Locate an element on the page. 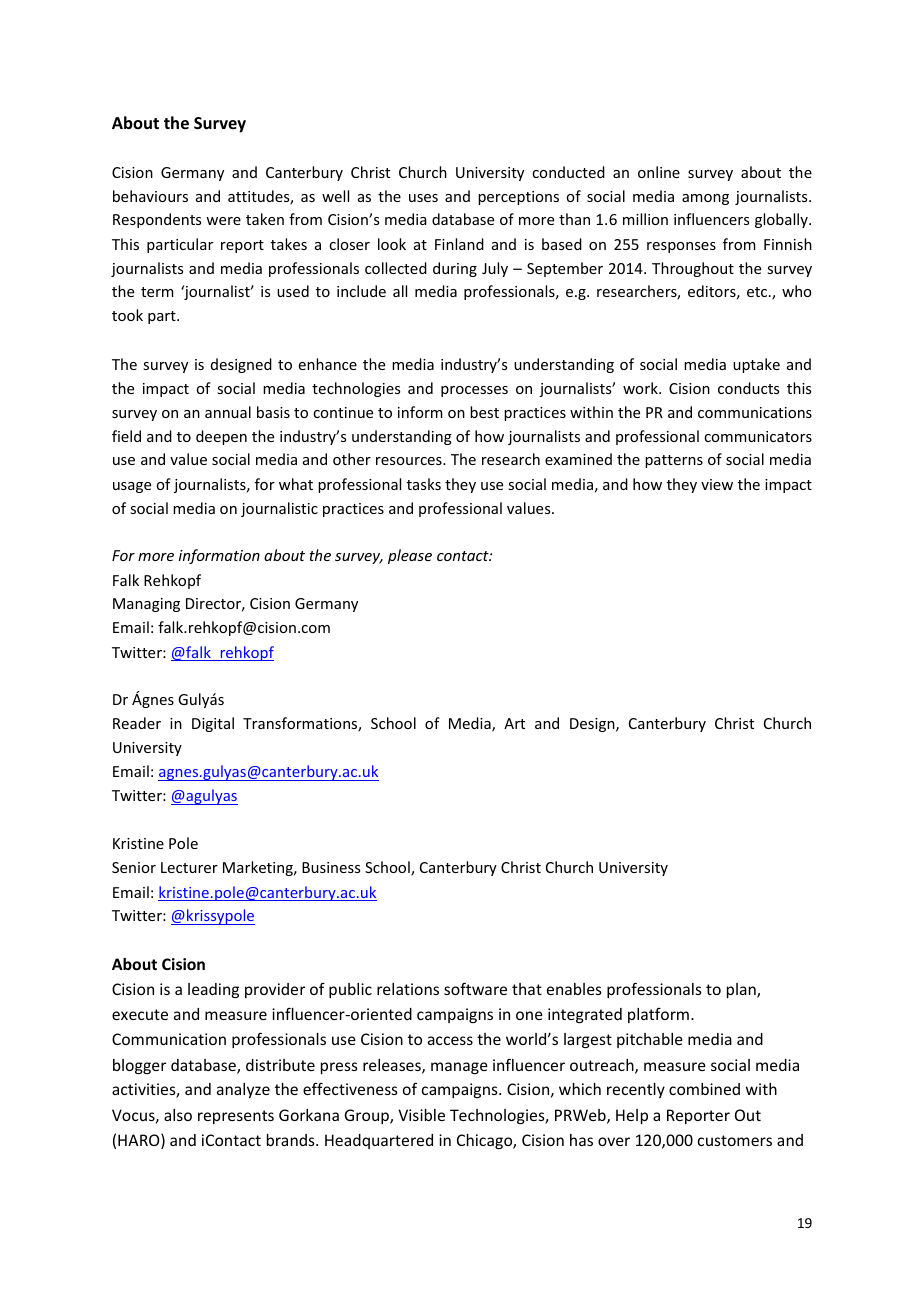 The image size is (924, 1308). among is located at coordinates (705, 199).
